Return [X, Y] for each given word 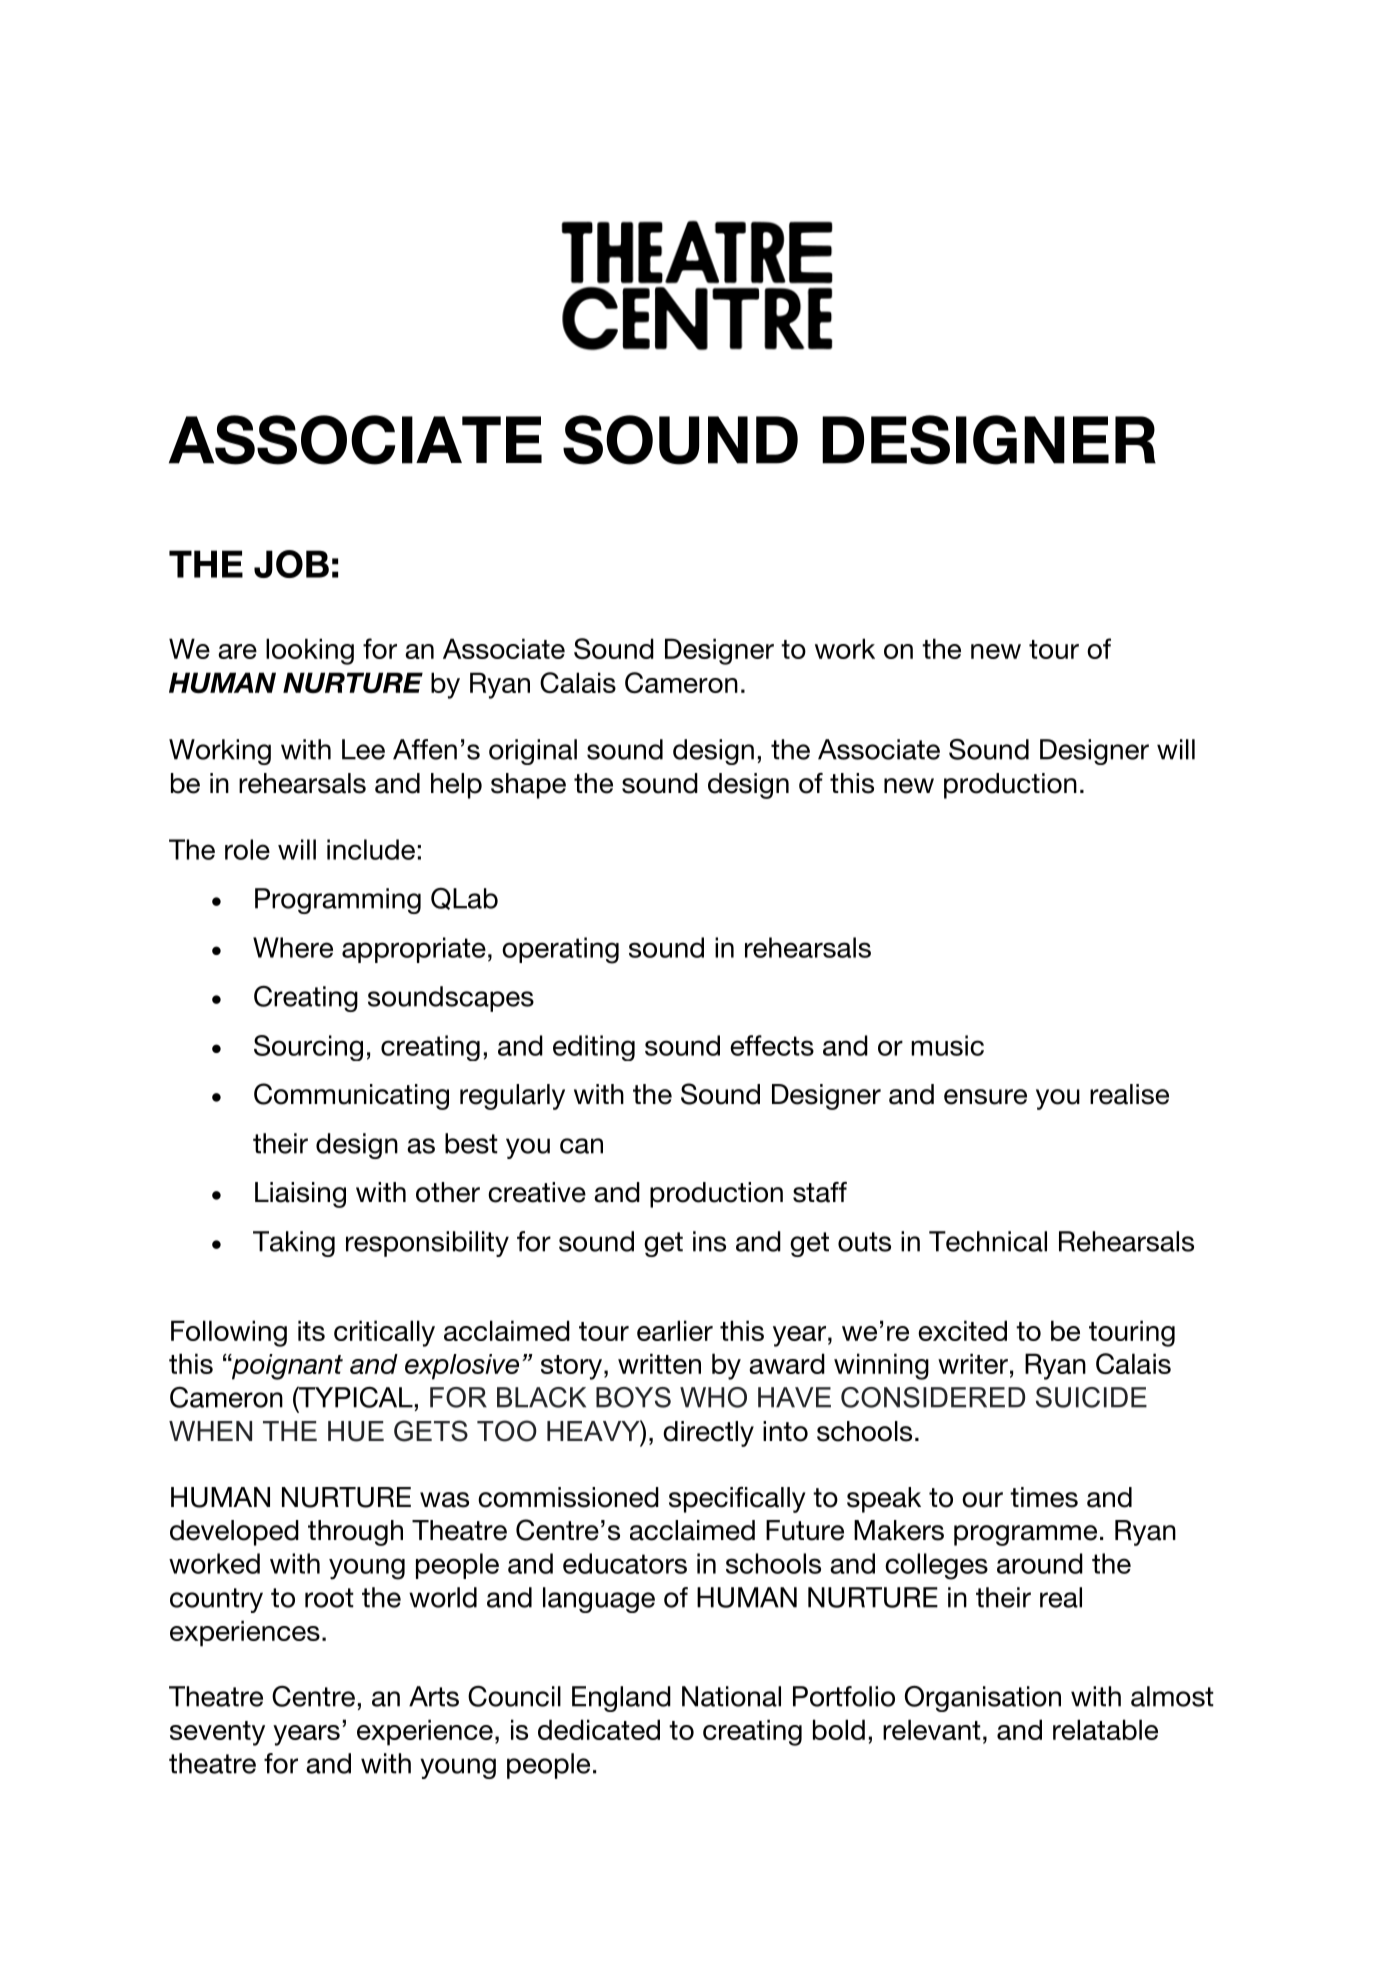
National [731, 1696]
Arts [434, 1696]
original [533, 752]
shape [528, 786]
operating [560, 950]
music [947, 1045]
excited [962, 1330]
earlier [675, 1330]
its [311, 1330]
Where [293, 947]
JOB [291, 564]
